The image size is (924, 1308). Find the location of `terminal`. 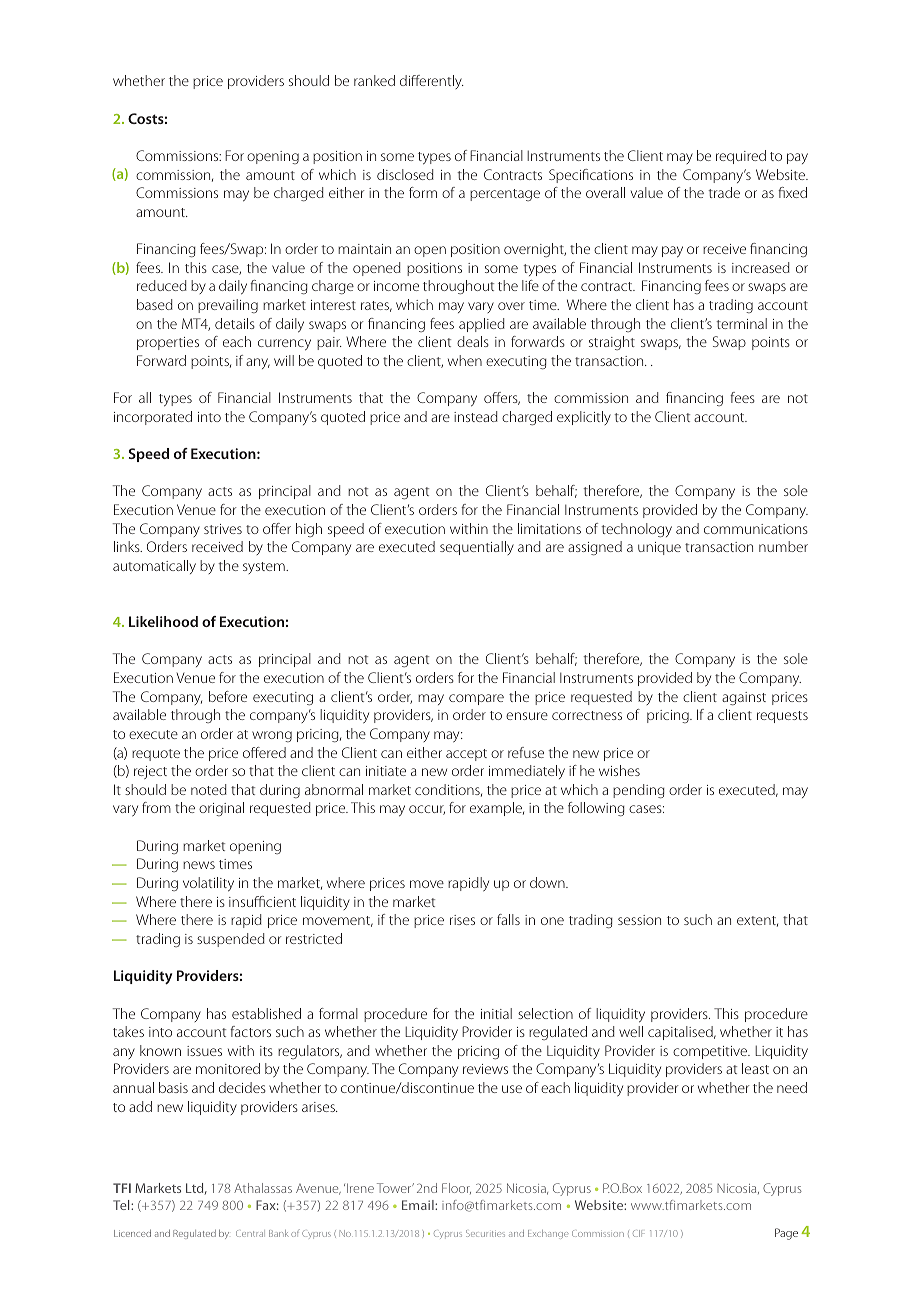

terminal is located at coordinates (741, 323).
